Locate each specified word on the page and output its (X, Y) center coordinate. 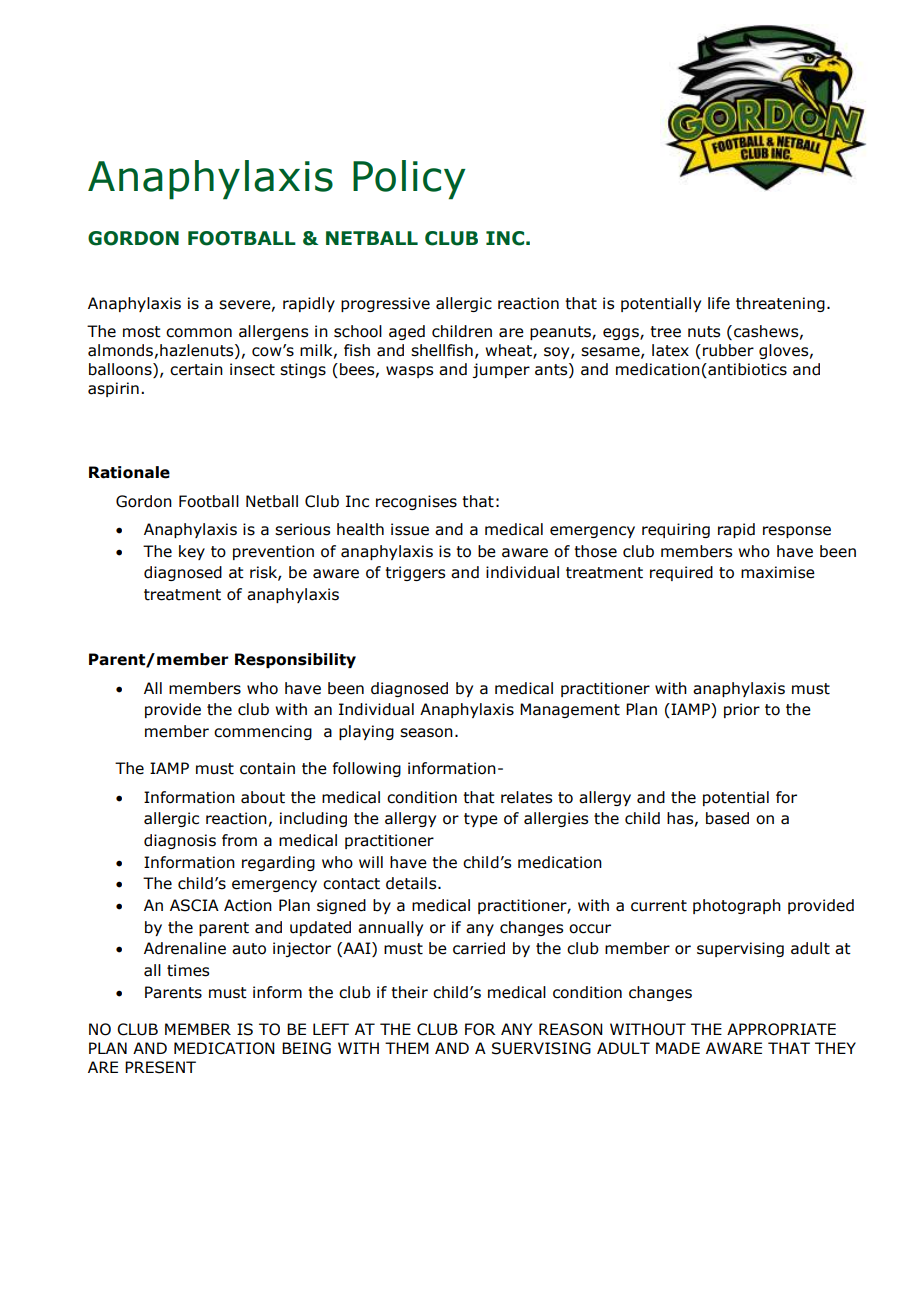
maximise (778, 572)
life (719, 303)
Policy (409, 180)
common (199, 333)
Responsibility (295, 660)
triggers (415, 573)
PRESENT (160, 1067)
